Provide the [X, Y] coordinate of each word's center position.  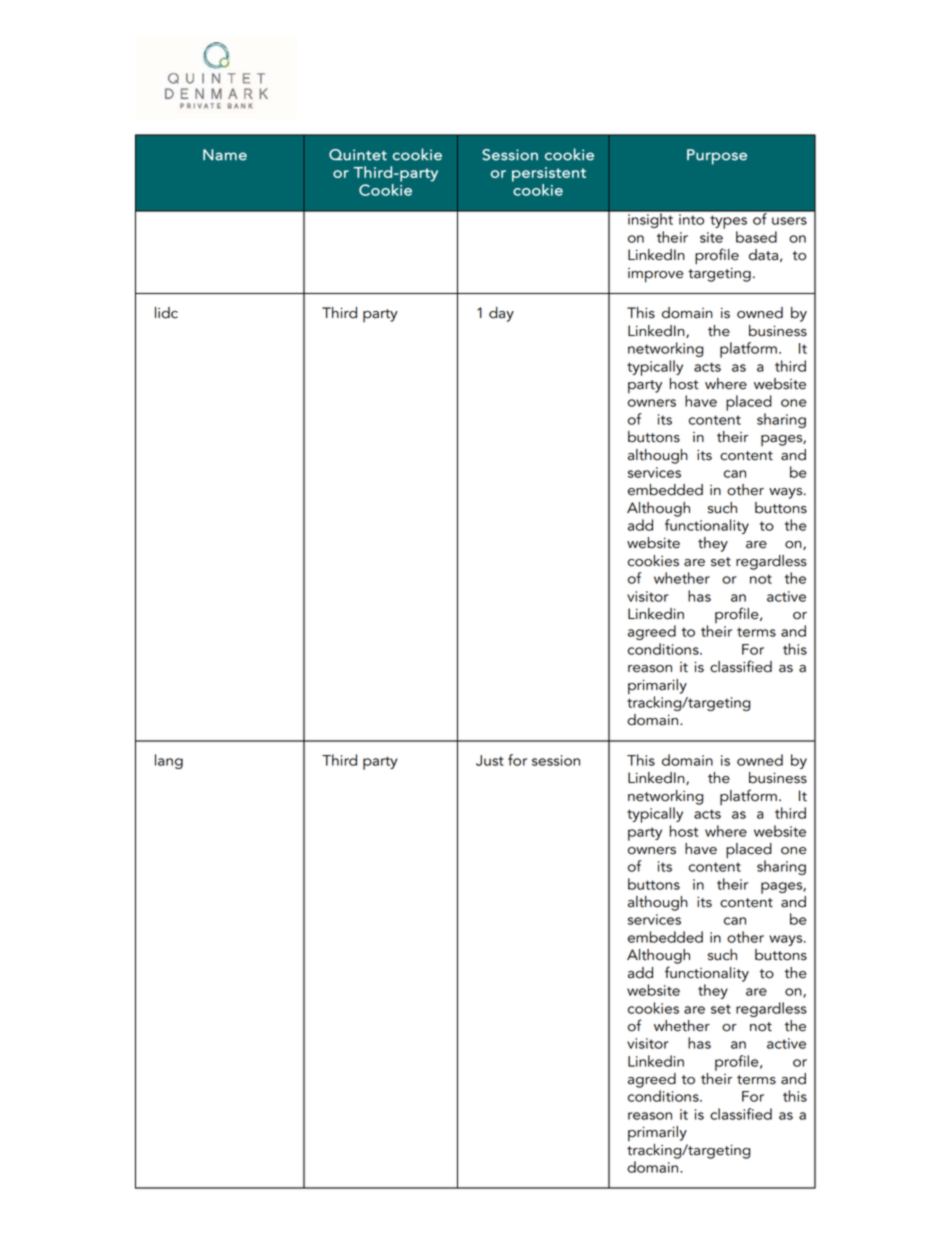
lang [169, 761]
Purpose [717, 157]
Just [490, 760]
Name [225, 155]
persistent [549, 174]
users [789, 221]
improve [655, 275]
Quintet [358, 155]
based [756, 237]
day [501, 314]
